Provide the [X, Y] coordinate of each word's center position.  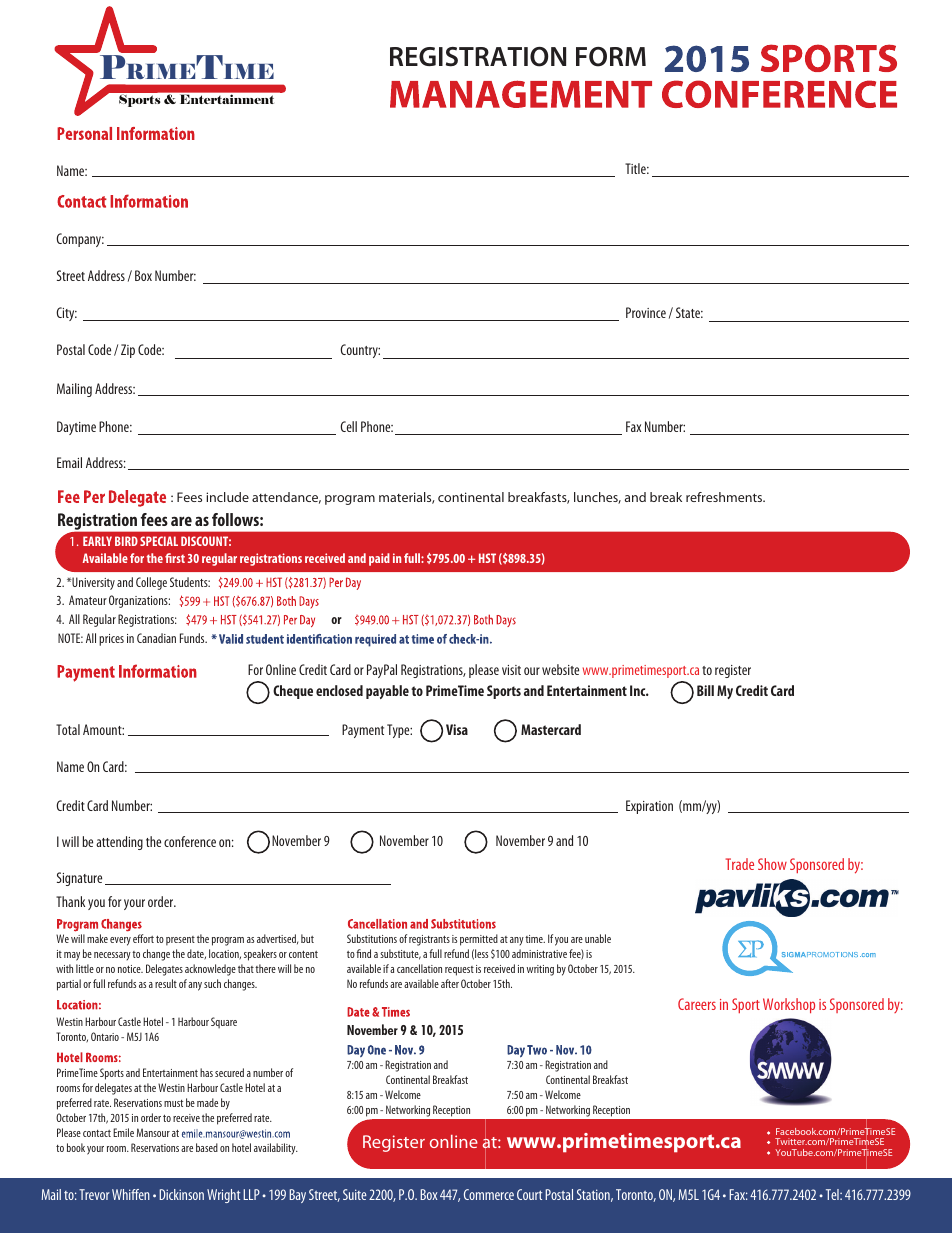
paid [379, 559]
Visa [457, 729]
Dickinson [181, 1194]
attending [119, 843]
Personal [84, 133]
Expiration [649, 807]
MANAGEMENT [521, 94]
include [227, 497]
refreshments [725, 497]
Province [646, 312]
